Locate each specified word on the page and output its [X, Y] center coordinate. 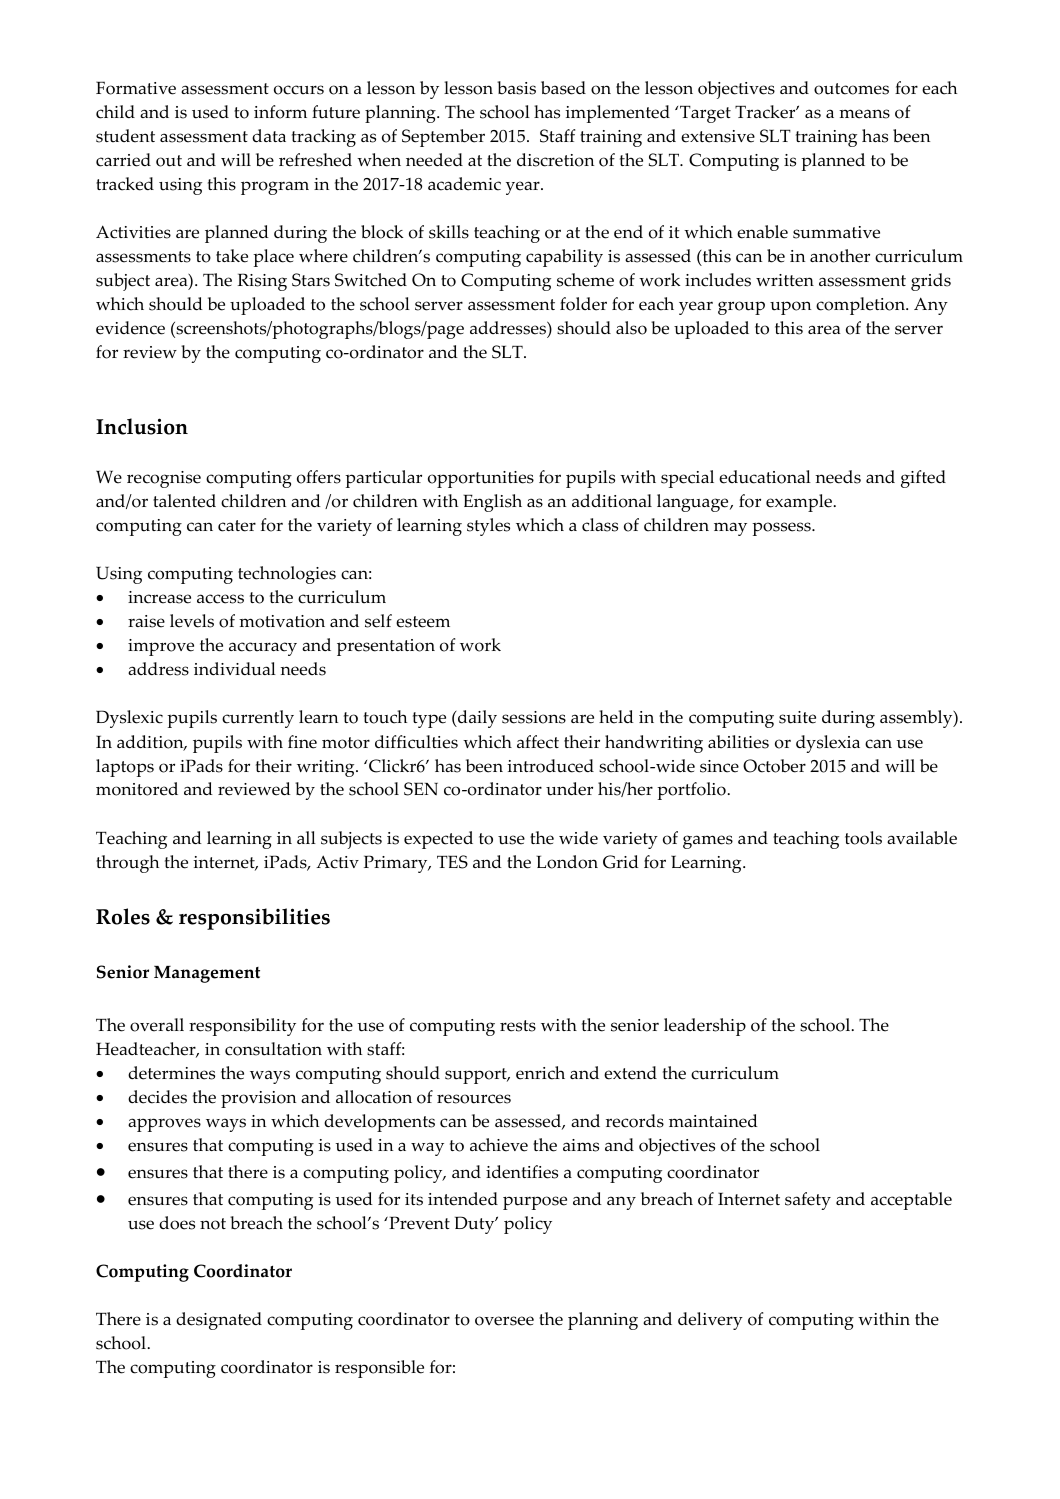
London [567, 862]
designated [219, 1321]
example [800, 503]
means [864, 114]
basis [516, 88]
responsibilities [254, 919]
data [269, 136]
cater [237, 526]
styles [488, 527]
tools [863, 838]
